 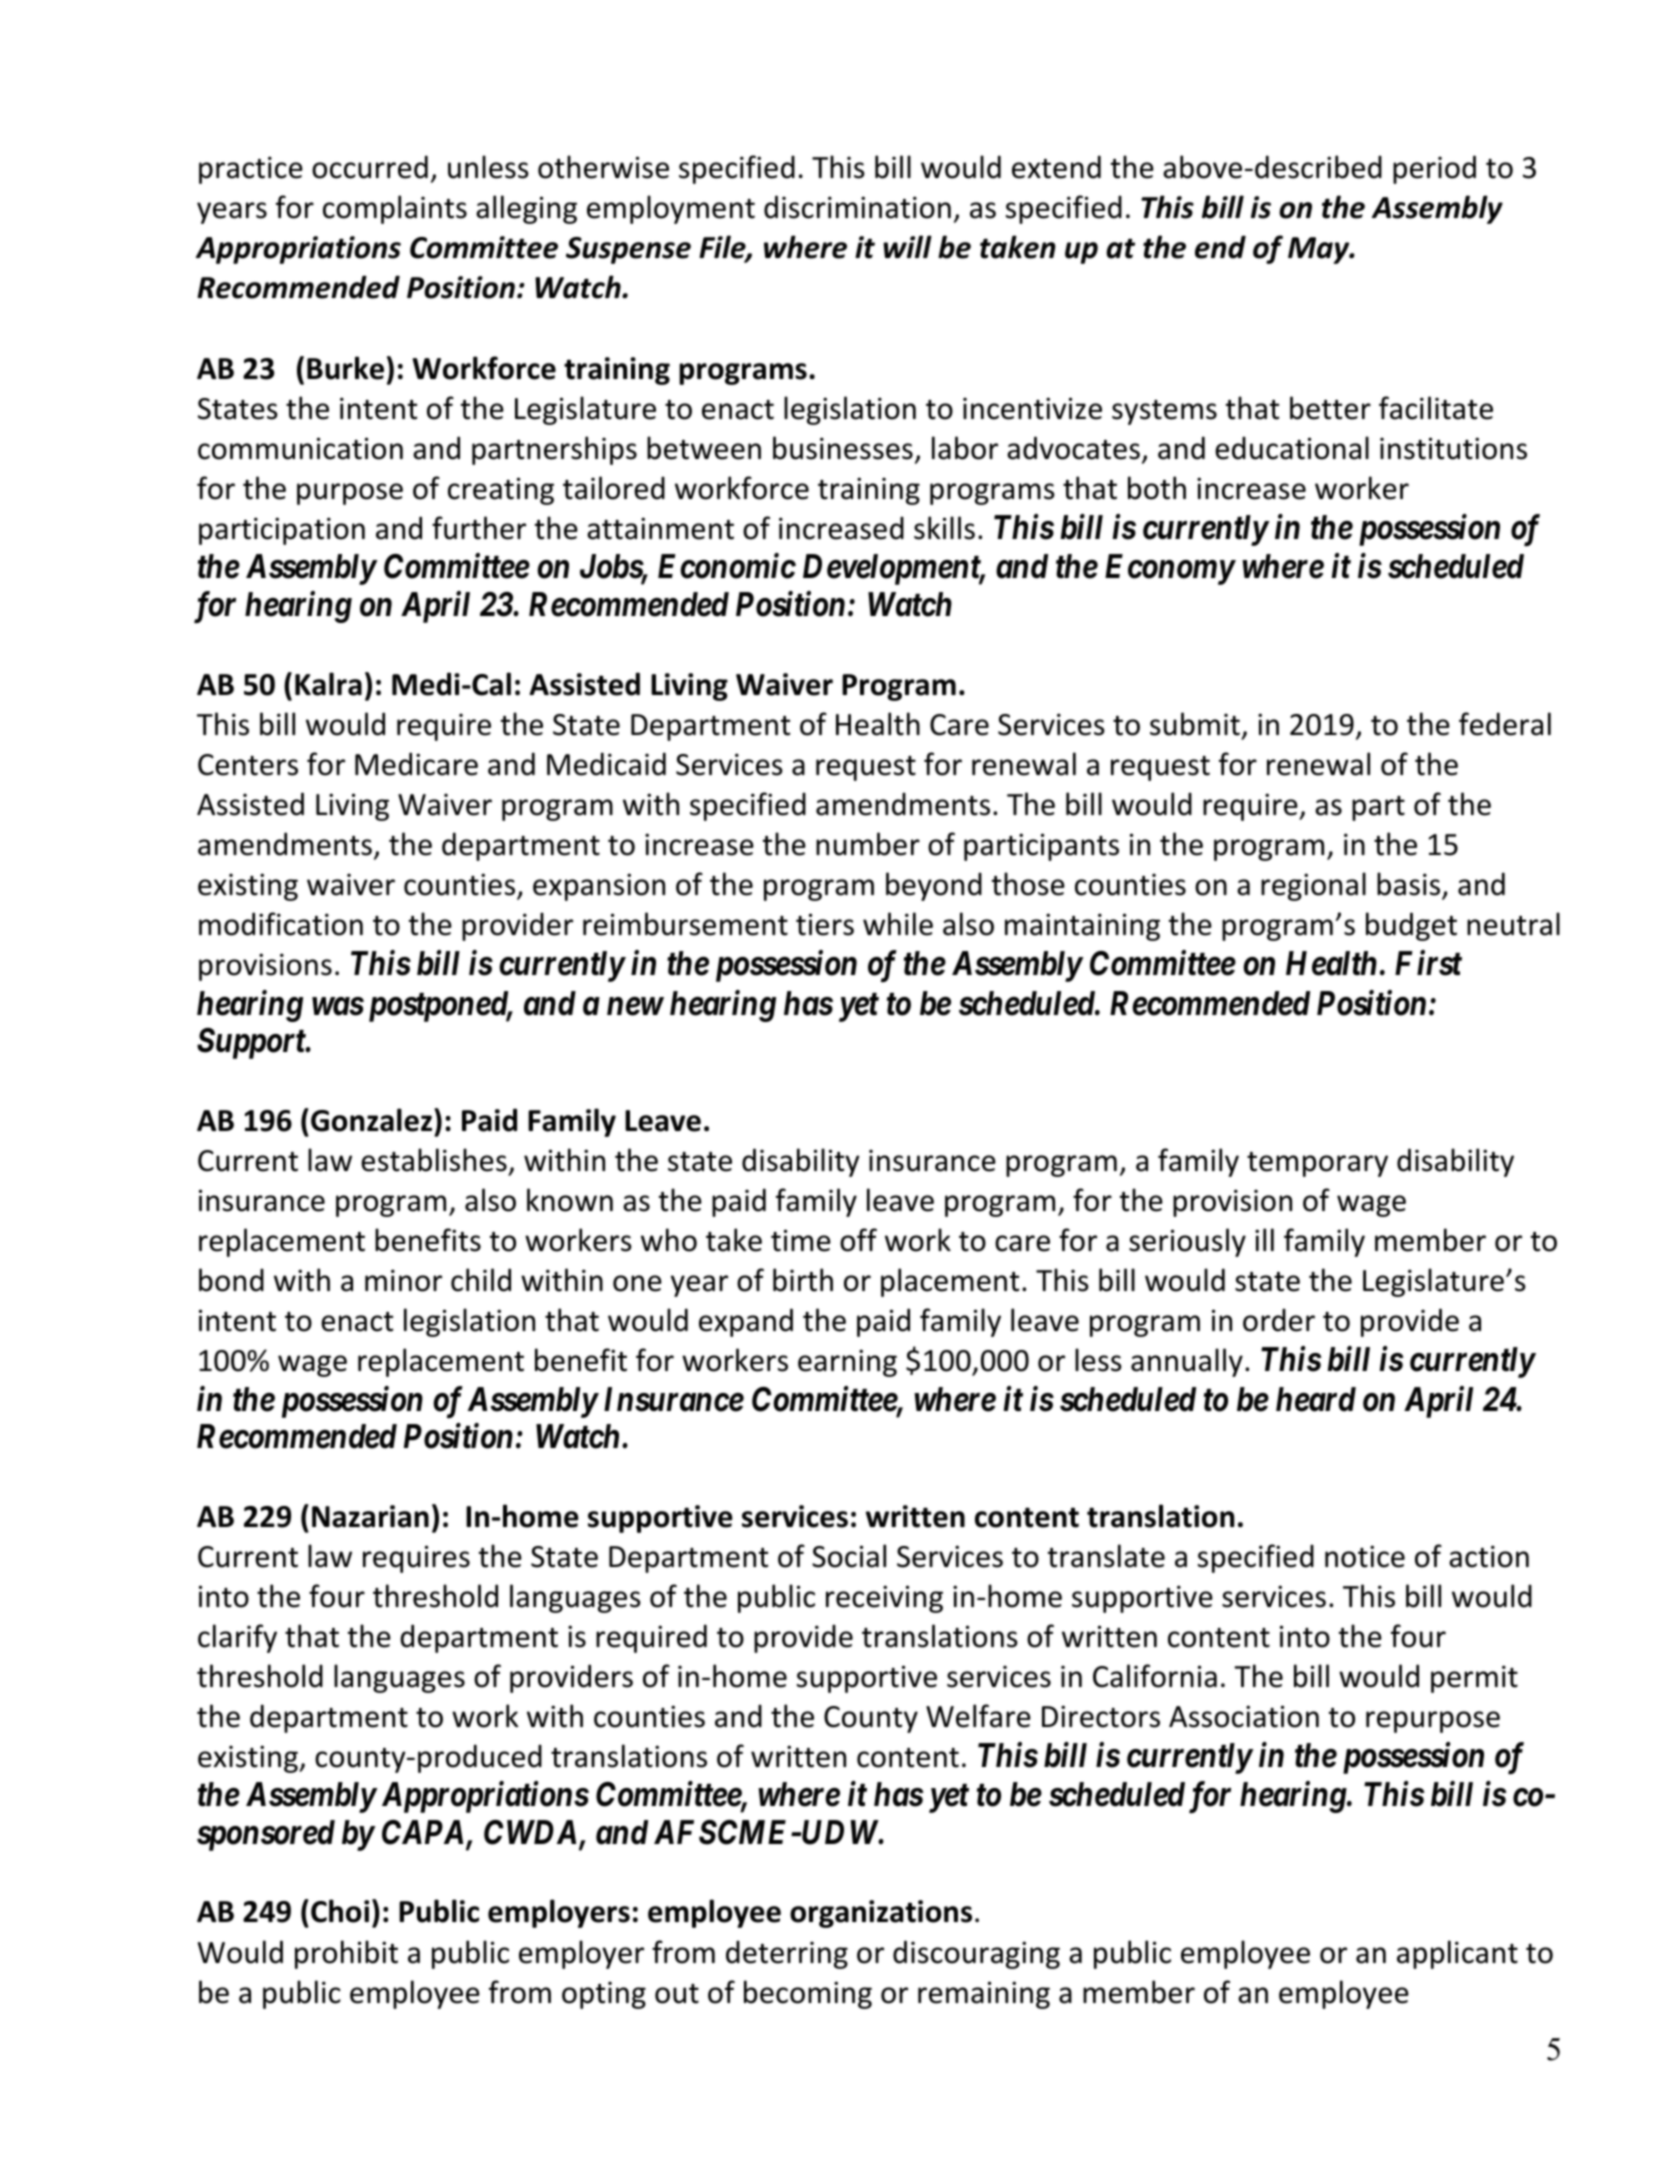 I want to click on period, so click(x=1434, y=169).
